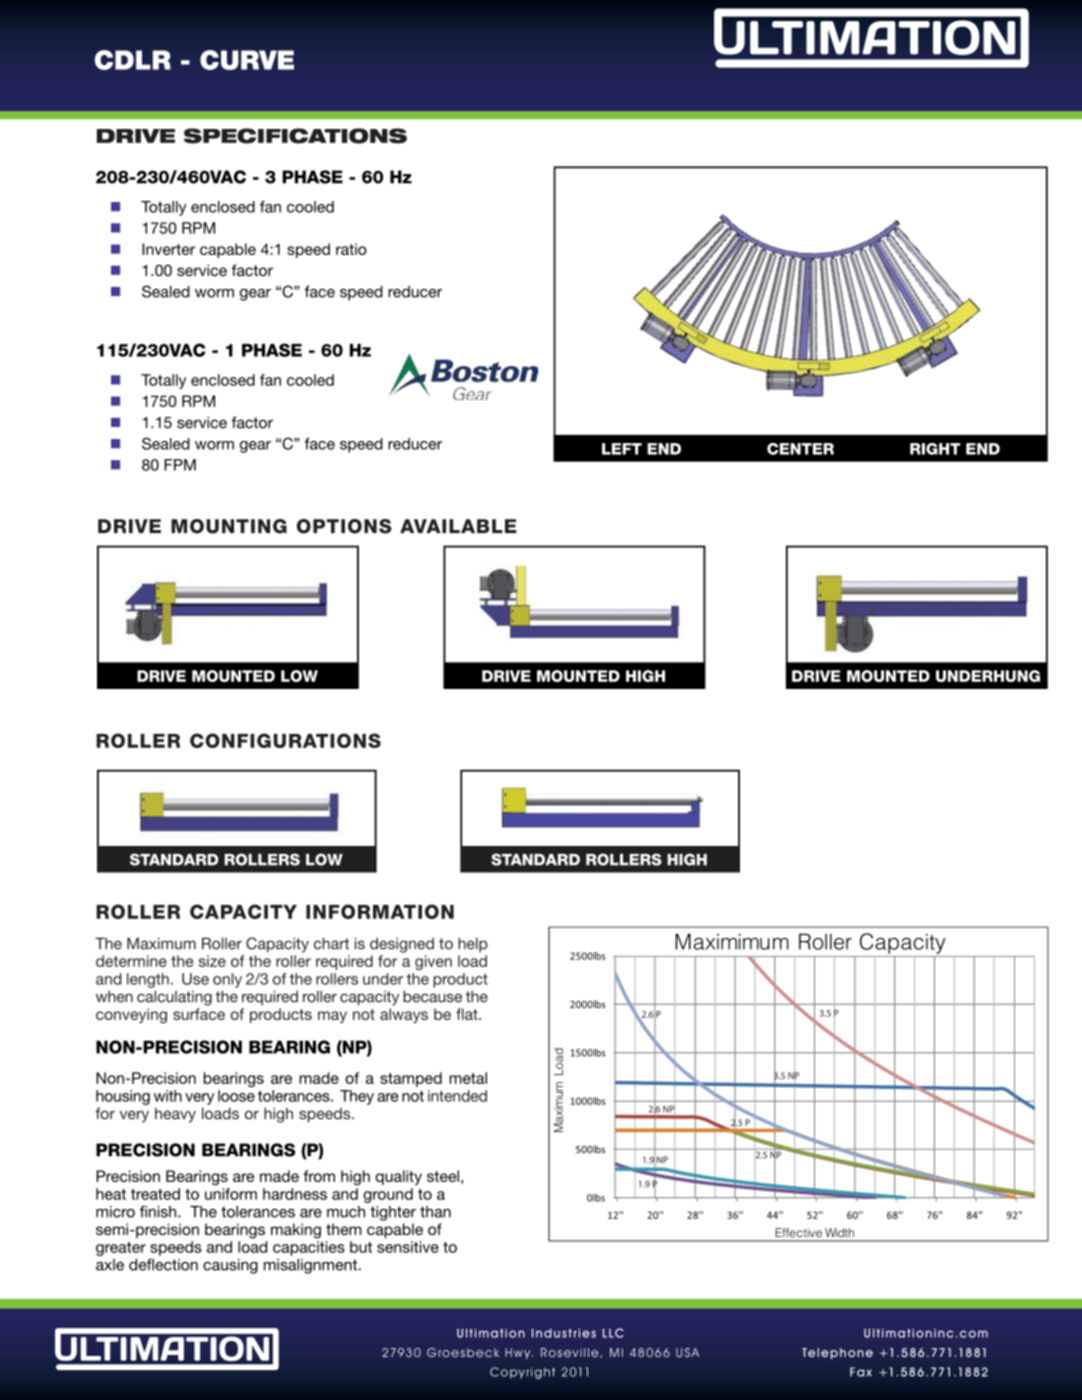  Describe the element at coordinates (473, 945) in the screenshot. I see `help` at that location.
